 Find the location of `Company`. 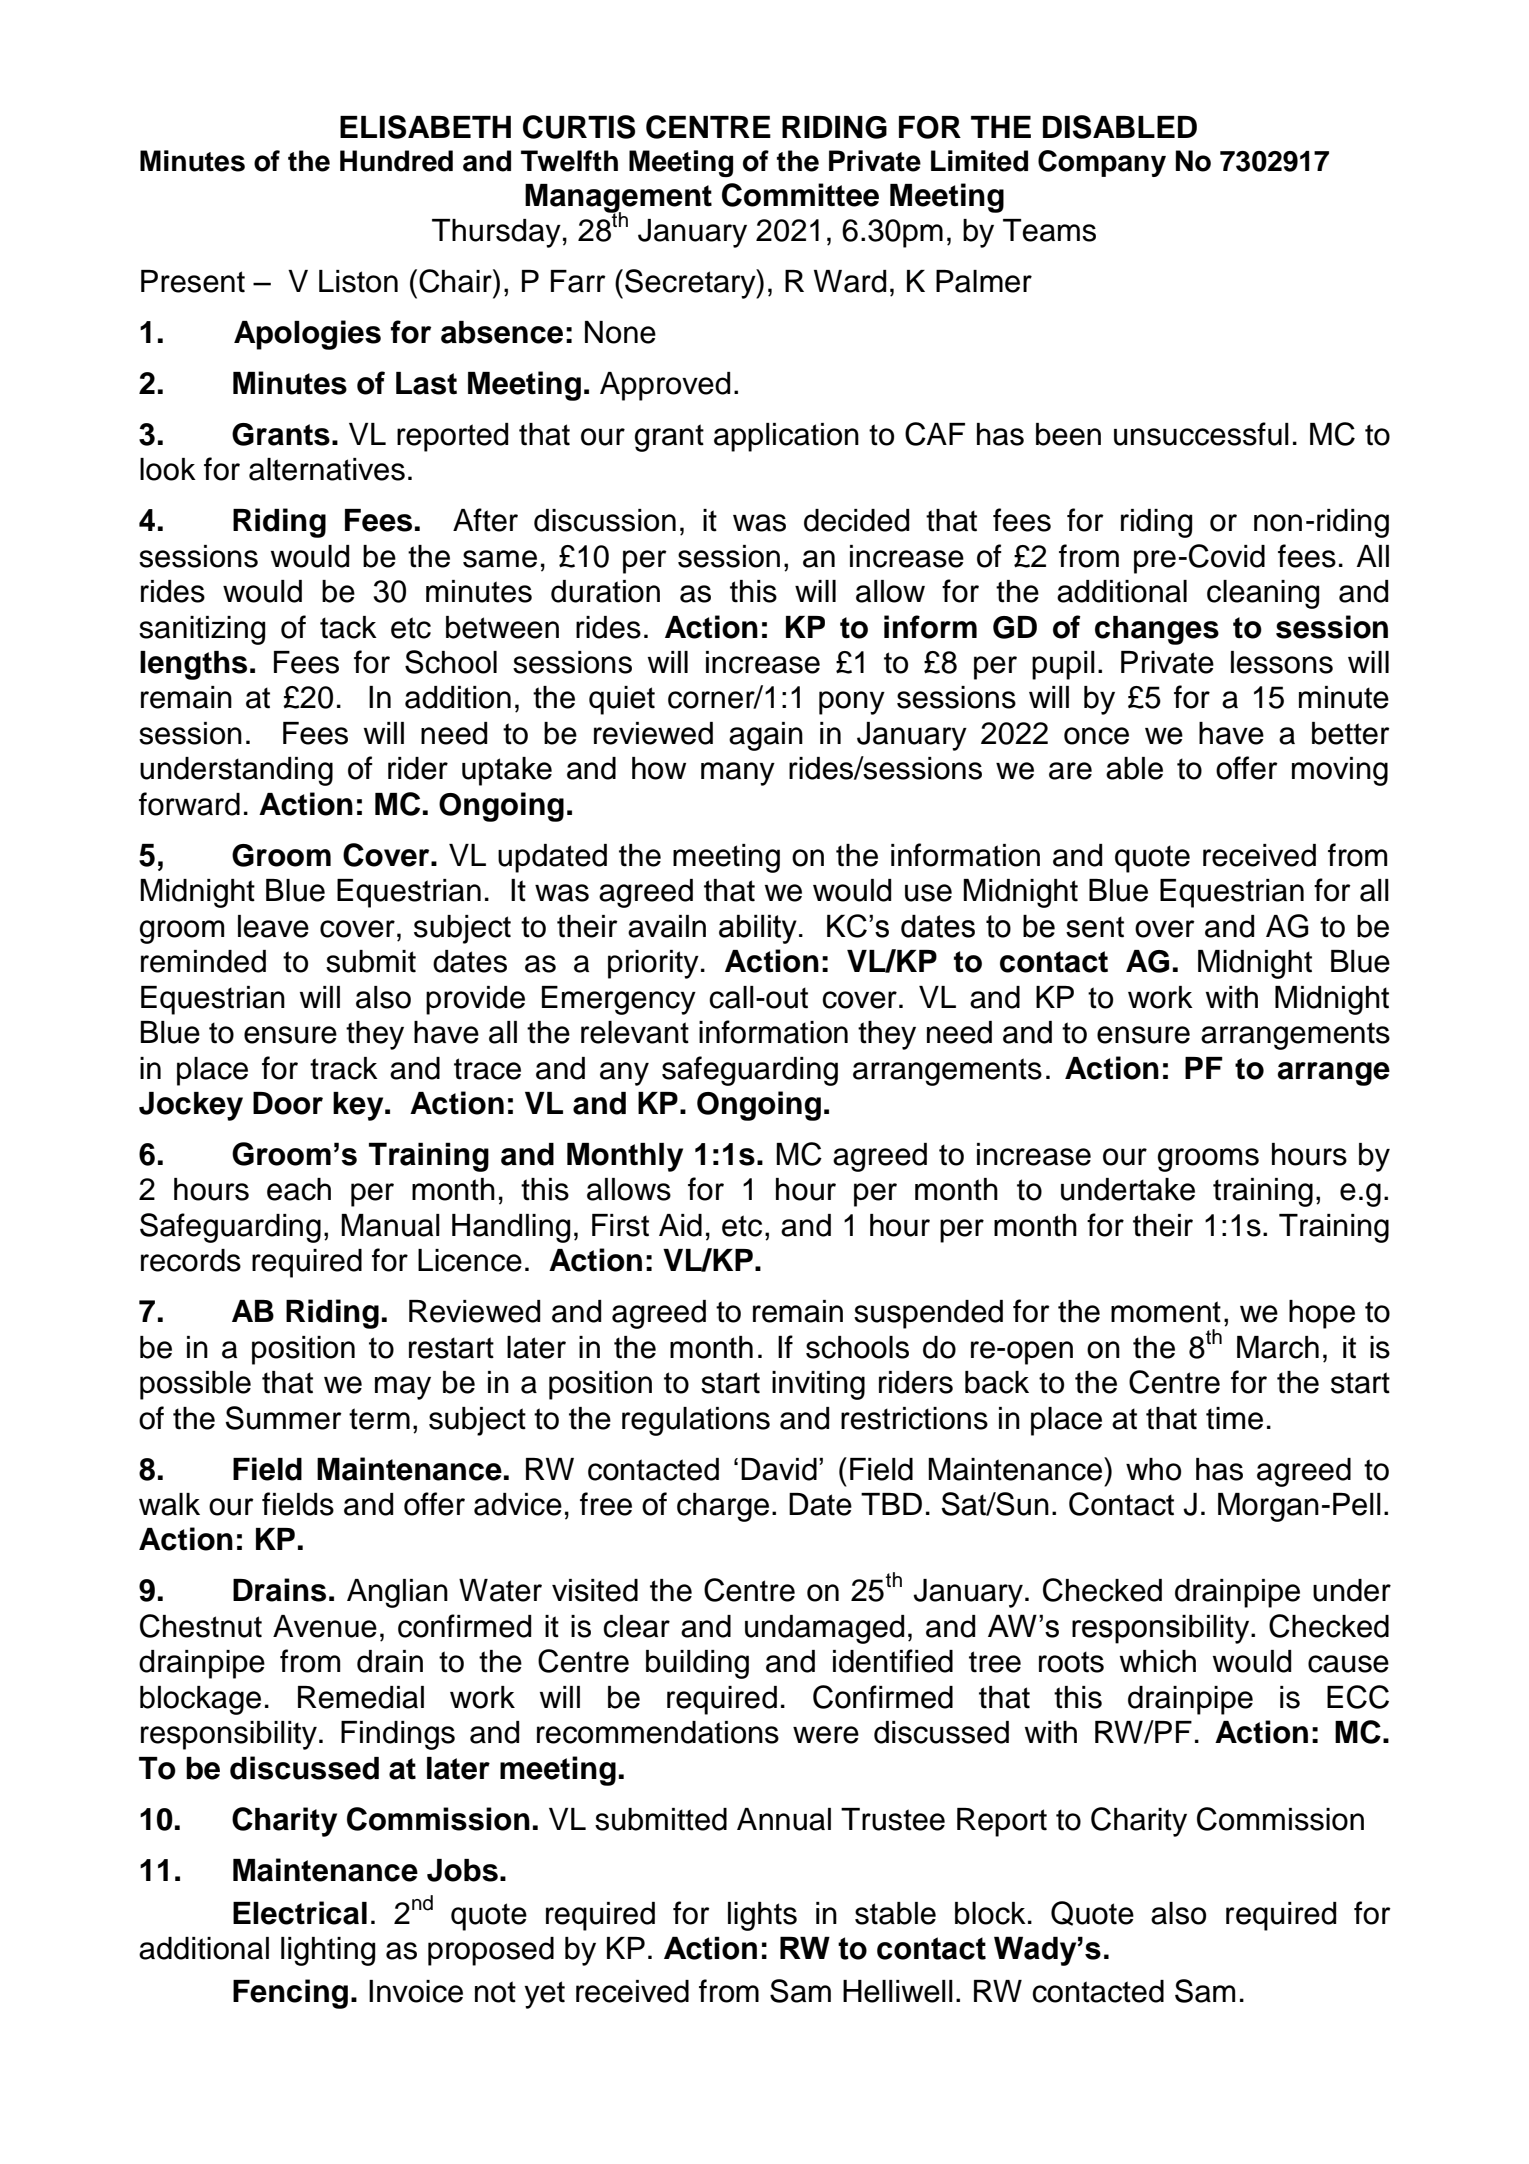

Company is located at coordinates (1102, 163).
